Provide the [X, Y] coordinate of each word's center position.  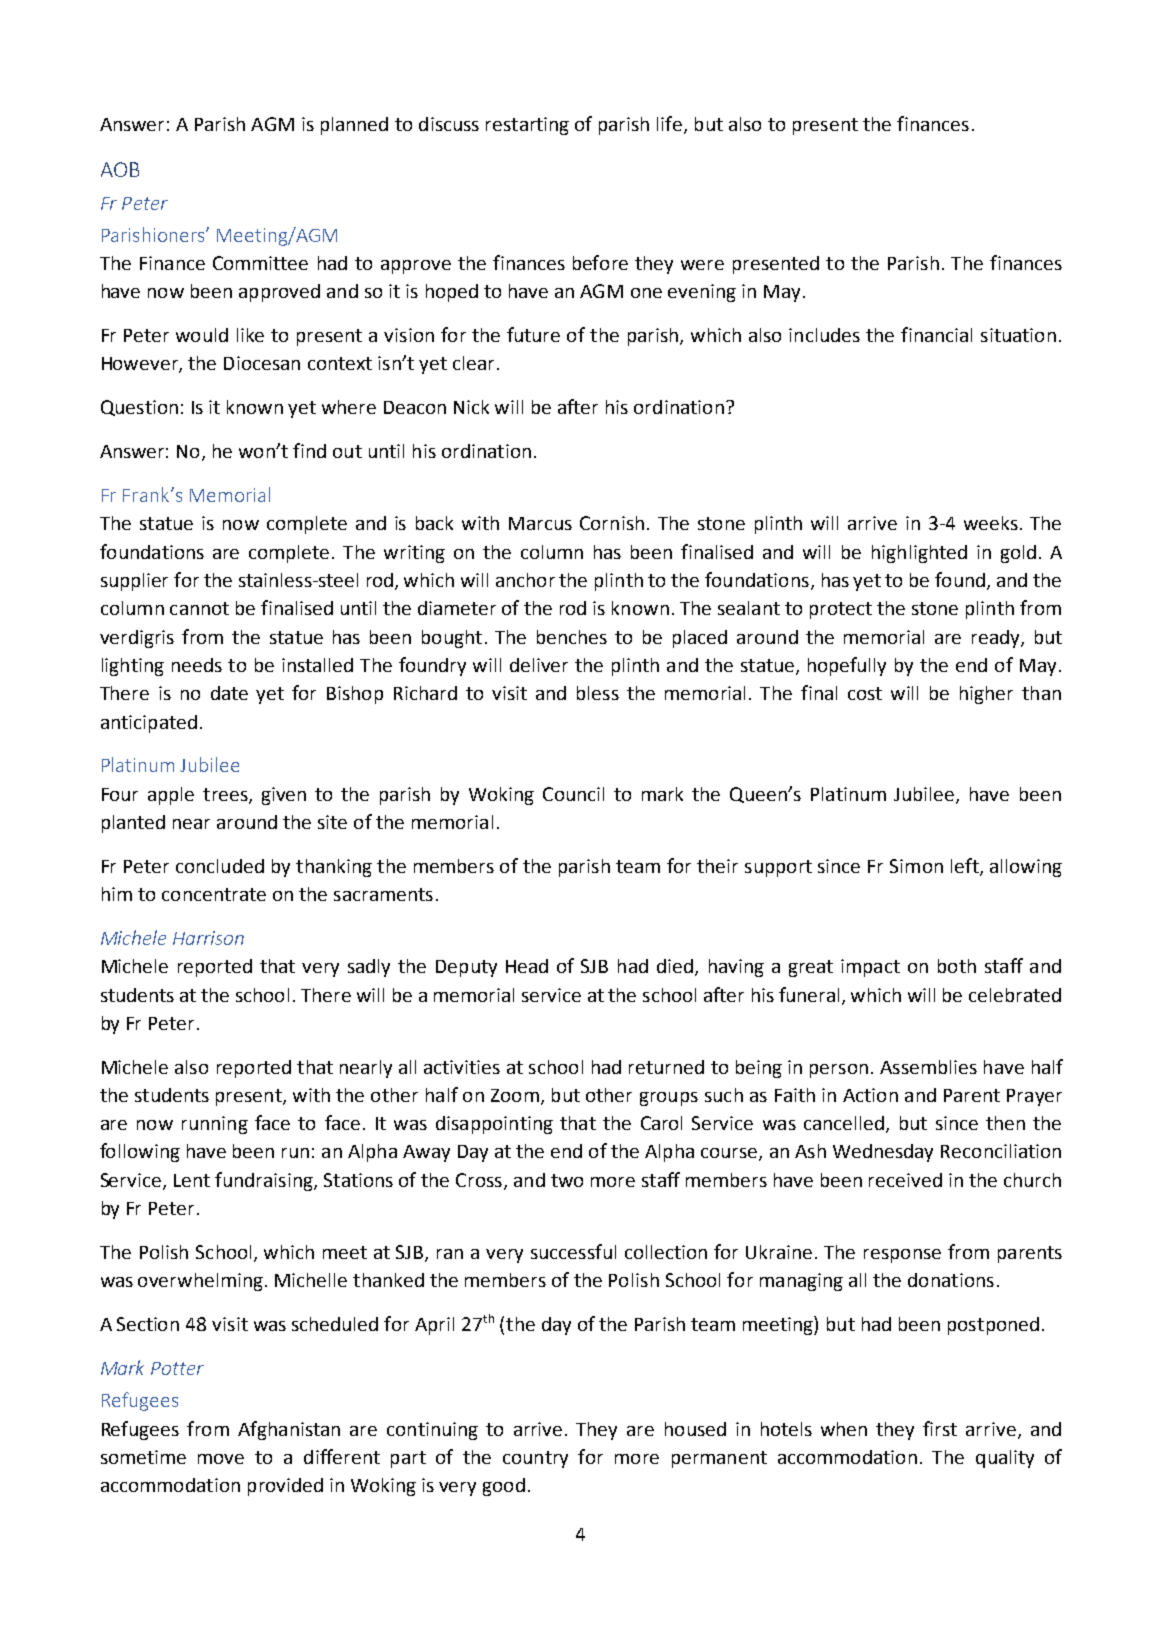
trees [226, 795]
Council [573, 794]
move [221, 1459]
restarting [527, 126]
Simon [916, 866]
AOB [120, 169]
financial [936, 334]
